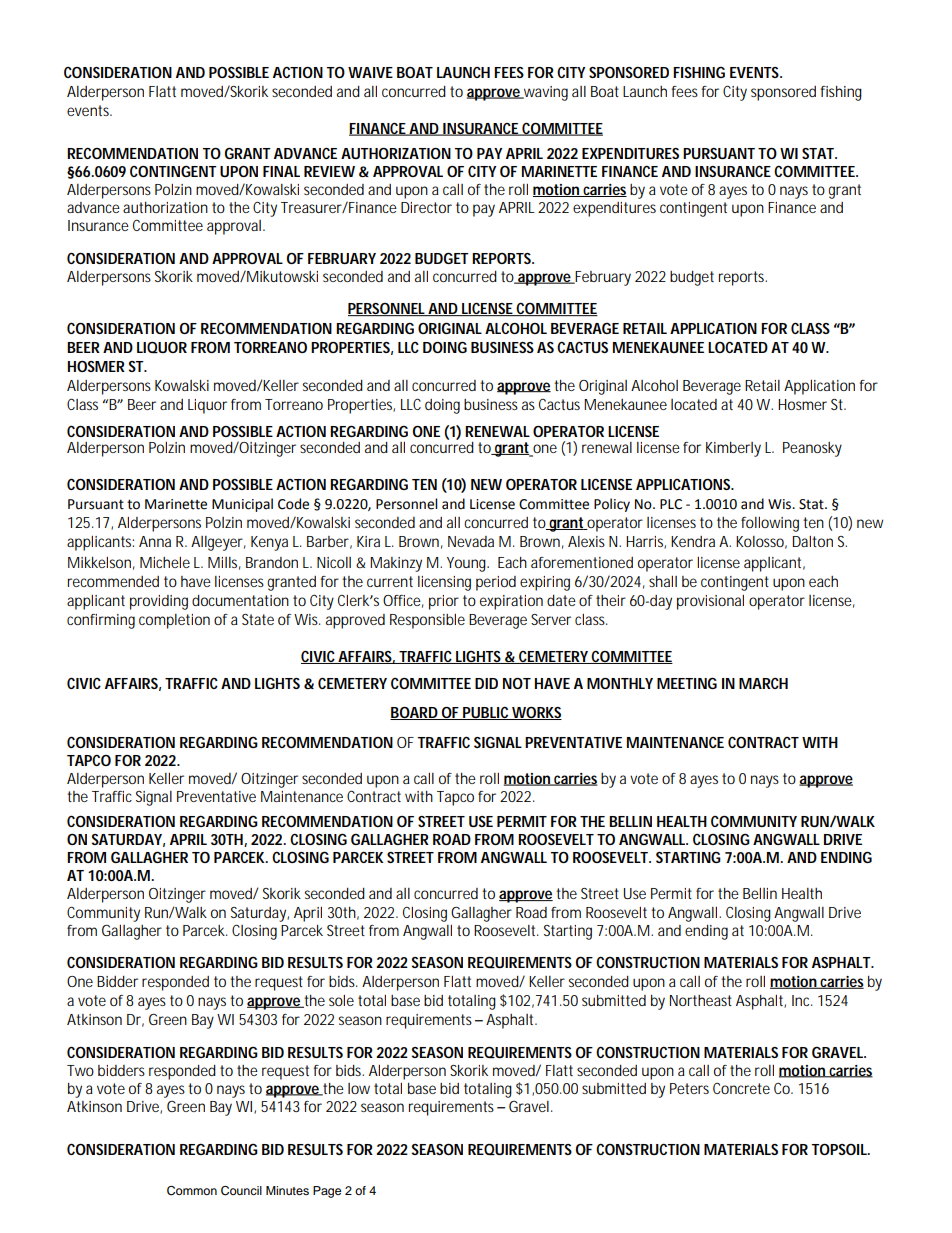 The width and height of the screenshot is (952, 1233). What do you see at coordinates (701, 1000) in the screenshot?
I see `Northeast` at bounding box center [701, 1000].
